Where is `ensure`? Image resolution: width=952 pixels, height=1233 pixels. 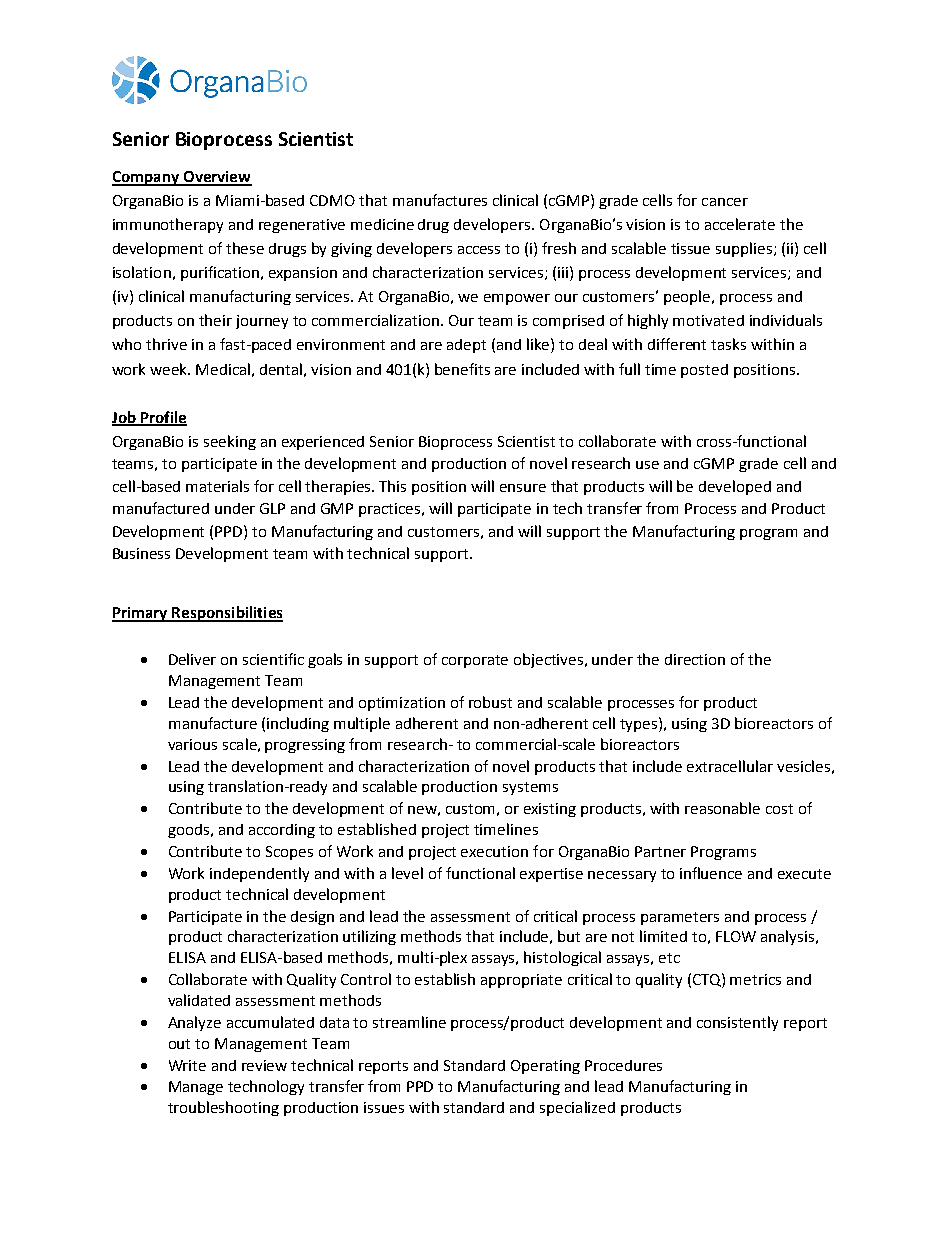 ensure is located at coordinates (523, 488).
